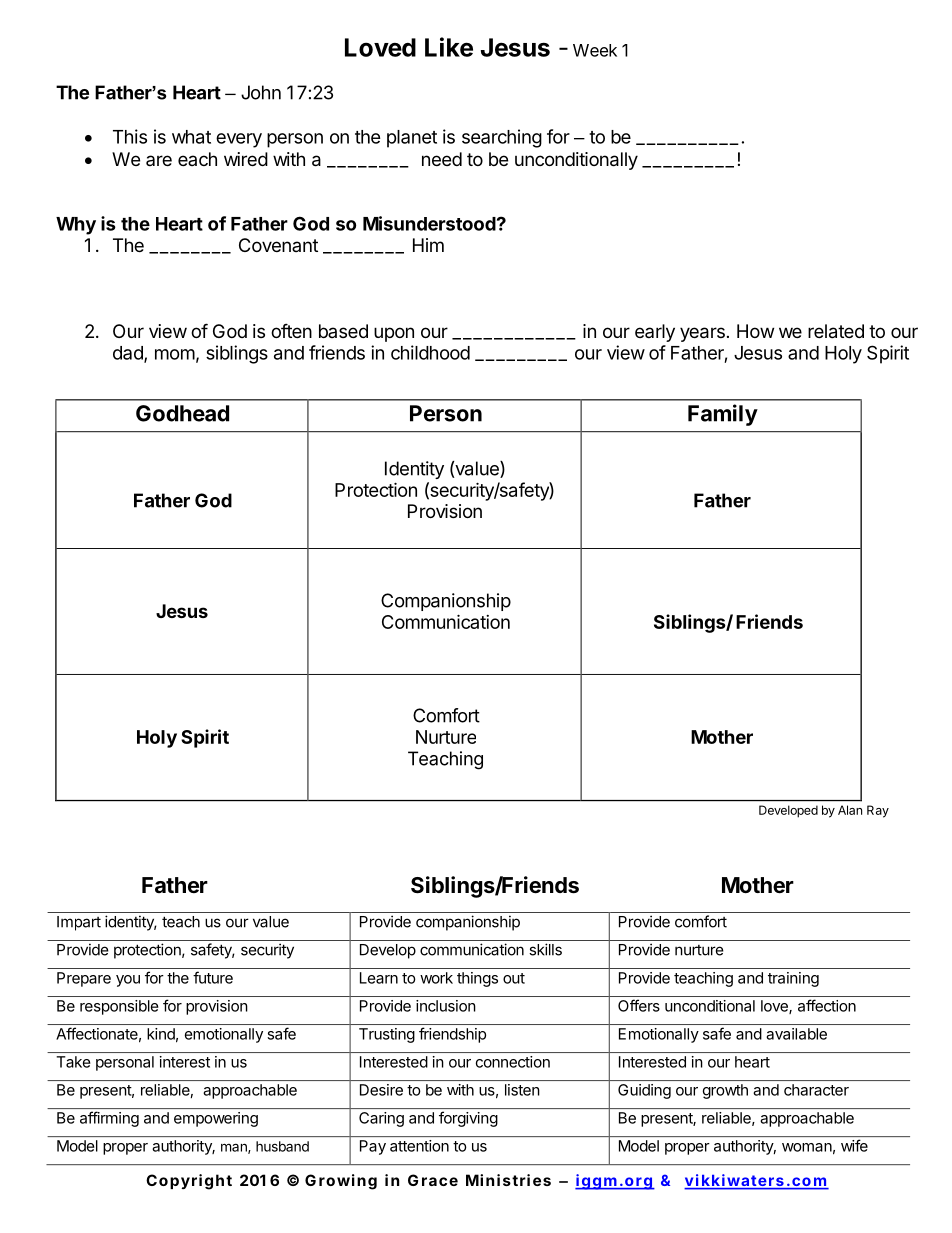 The height and width of the screenshot is (1233, 952). What do you see at coordinates (595, 50) in the screenshot?
I see `Week` at bounding box center [595, 50].
